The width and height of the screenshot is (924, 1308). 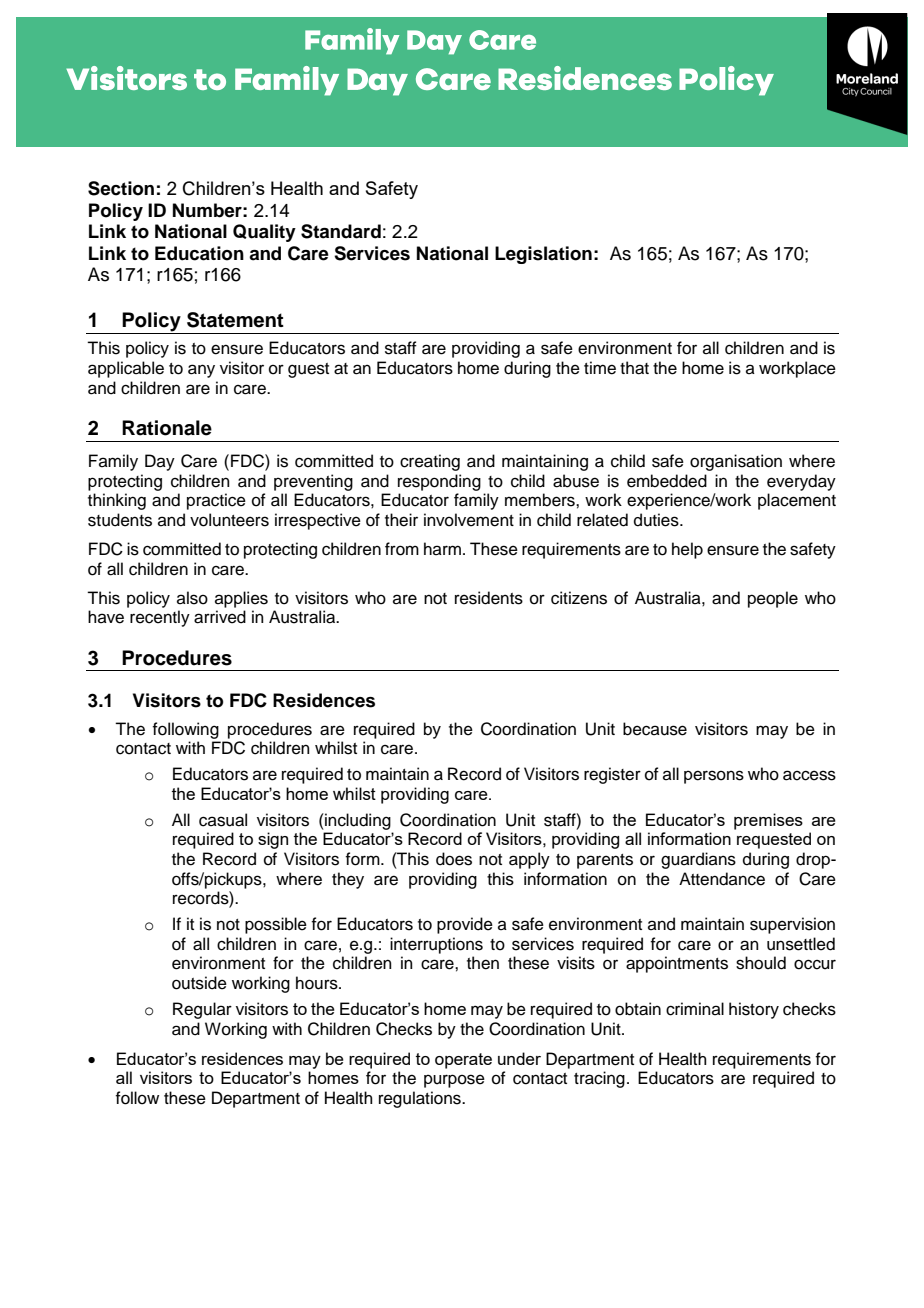 I want to click on that, so click(x=634, y=368).
